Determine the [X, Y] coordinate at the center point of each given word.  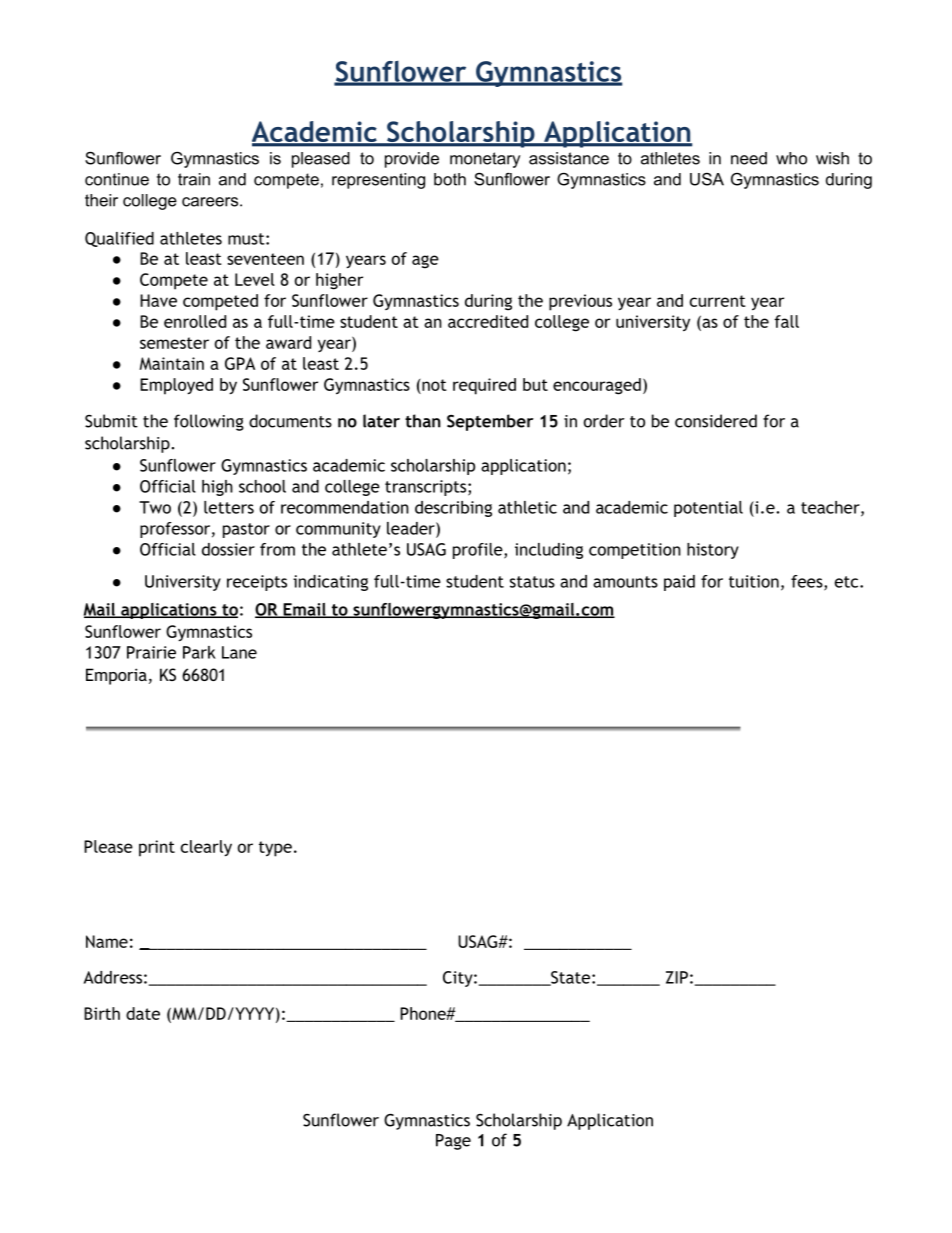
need [749, 158]
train [194, 179]
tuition [754, 581]
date [143, 1013]
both [450, 179]
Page [453, 1142]
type [275, 849]
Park [199, 652]
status [532, 582]
